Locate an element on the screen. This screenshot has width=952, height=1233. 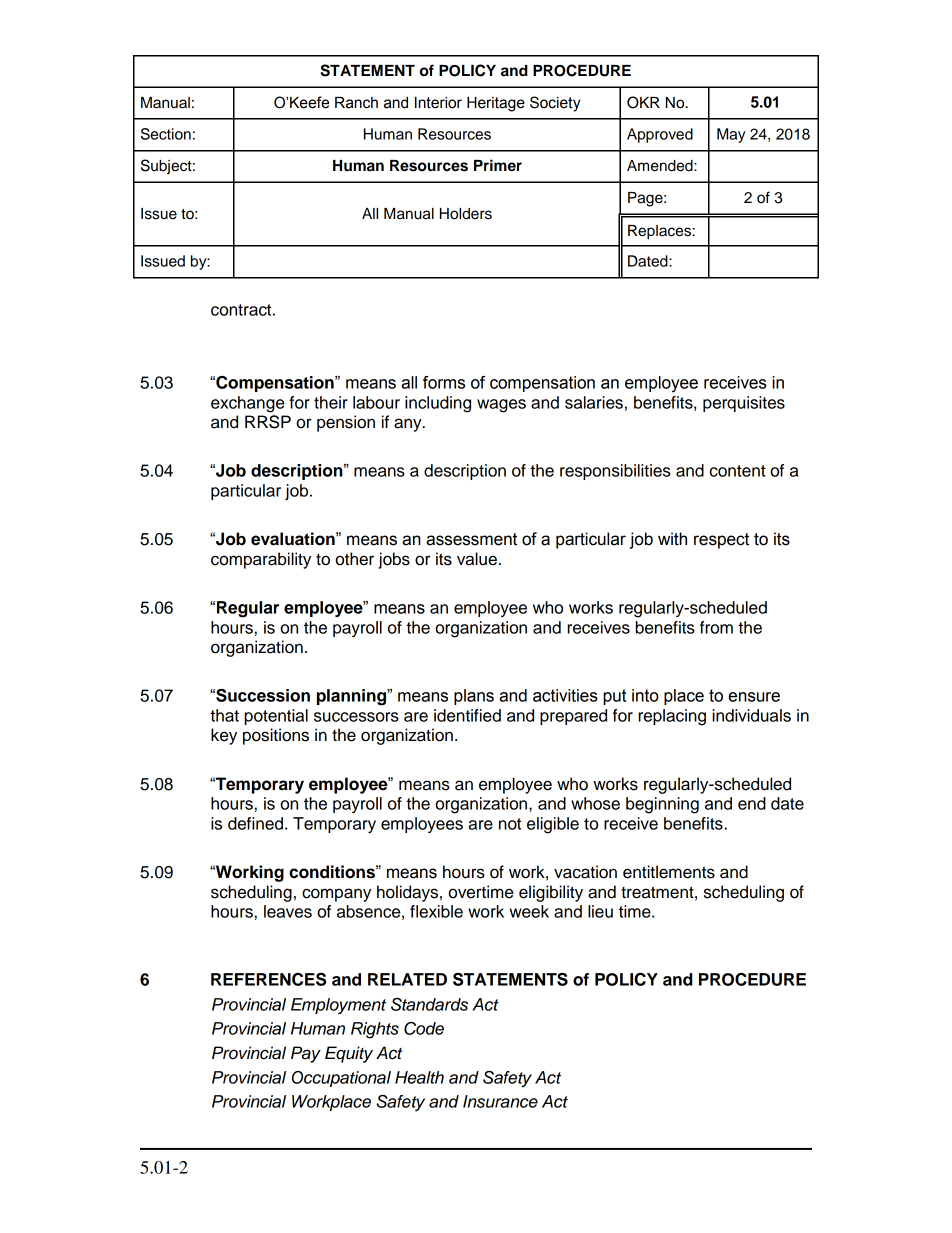
leaves is located at coordinates (288, 911).
